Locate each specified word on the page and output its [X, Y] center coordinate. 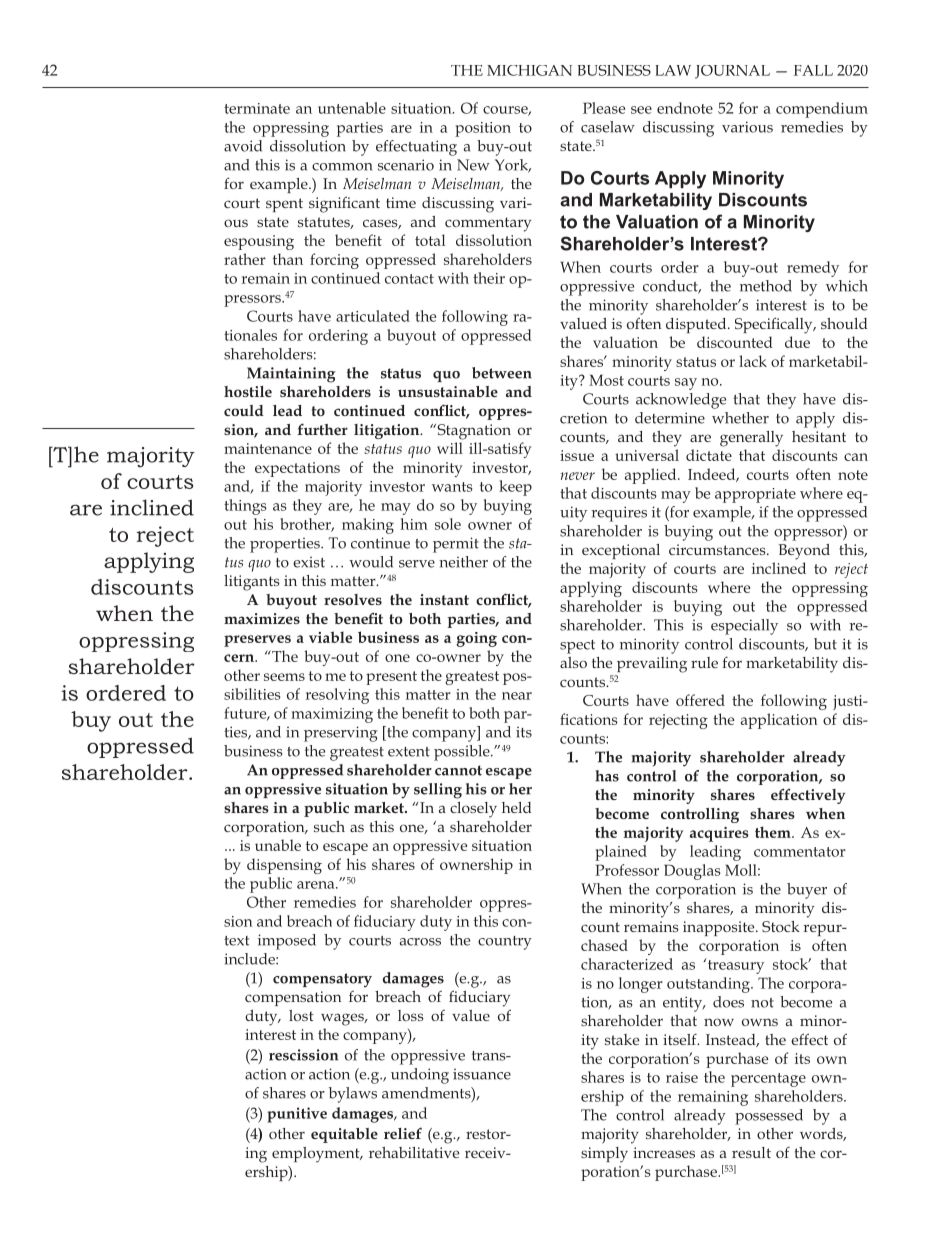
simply [604, 1155]
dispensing [284, 866]
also [573, 662]
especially [744, 627]
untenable [352, 108]
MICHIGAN [529, 70]
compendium [822, 110]
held [517, 807]
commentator [800, 852]
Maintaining [291, 375]
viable [330, 637]
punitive [297, 1115]
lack [753, 361]
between [502, 373]
